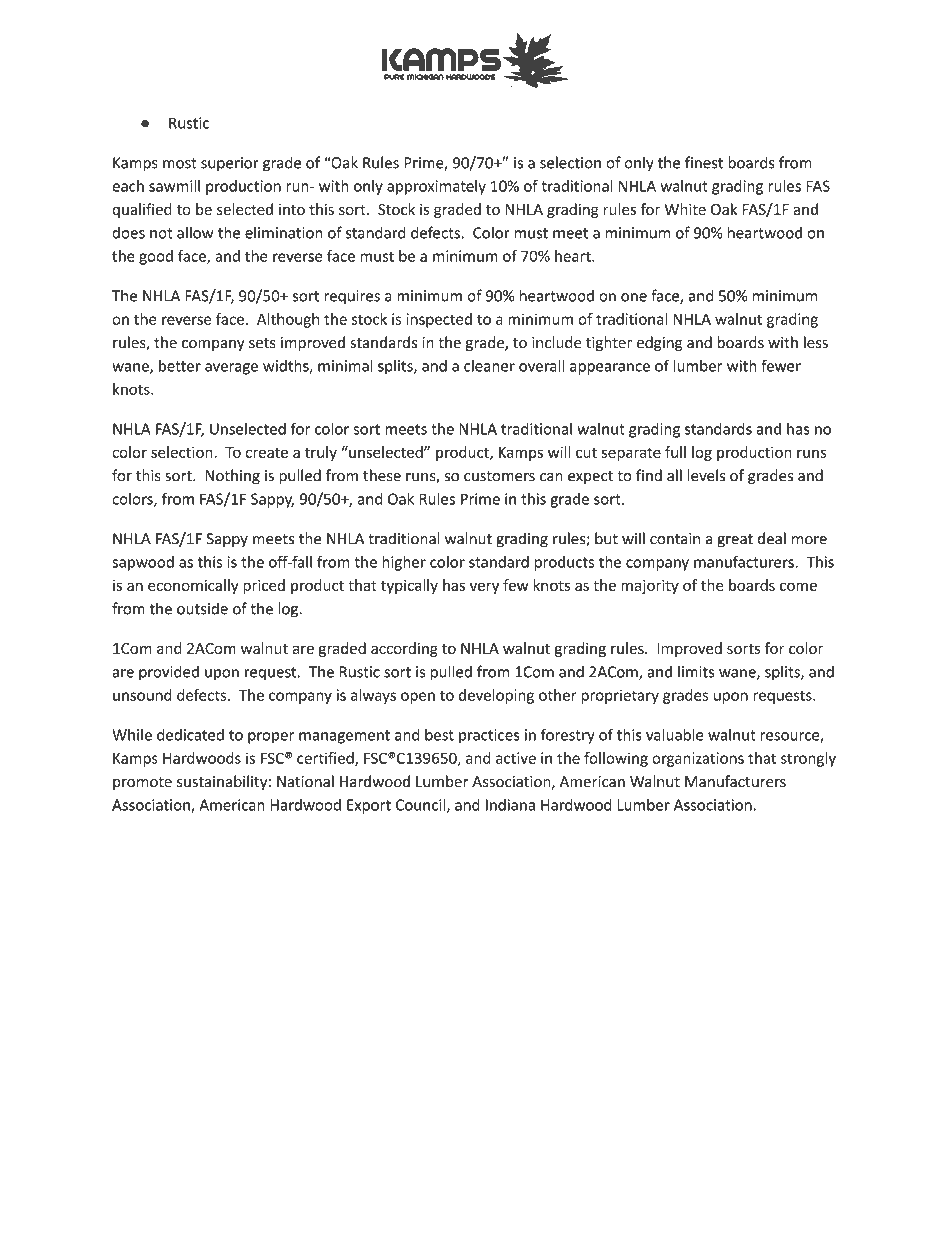 This screenshot has height=1233, width=952. Describe the element at coordinates (781, 365) in the screenshot. I see `fewer` at that location.
